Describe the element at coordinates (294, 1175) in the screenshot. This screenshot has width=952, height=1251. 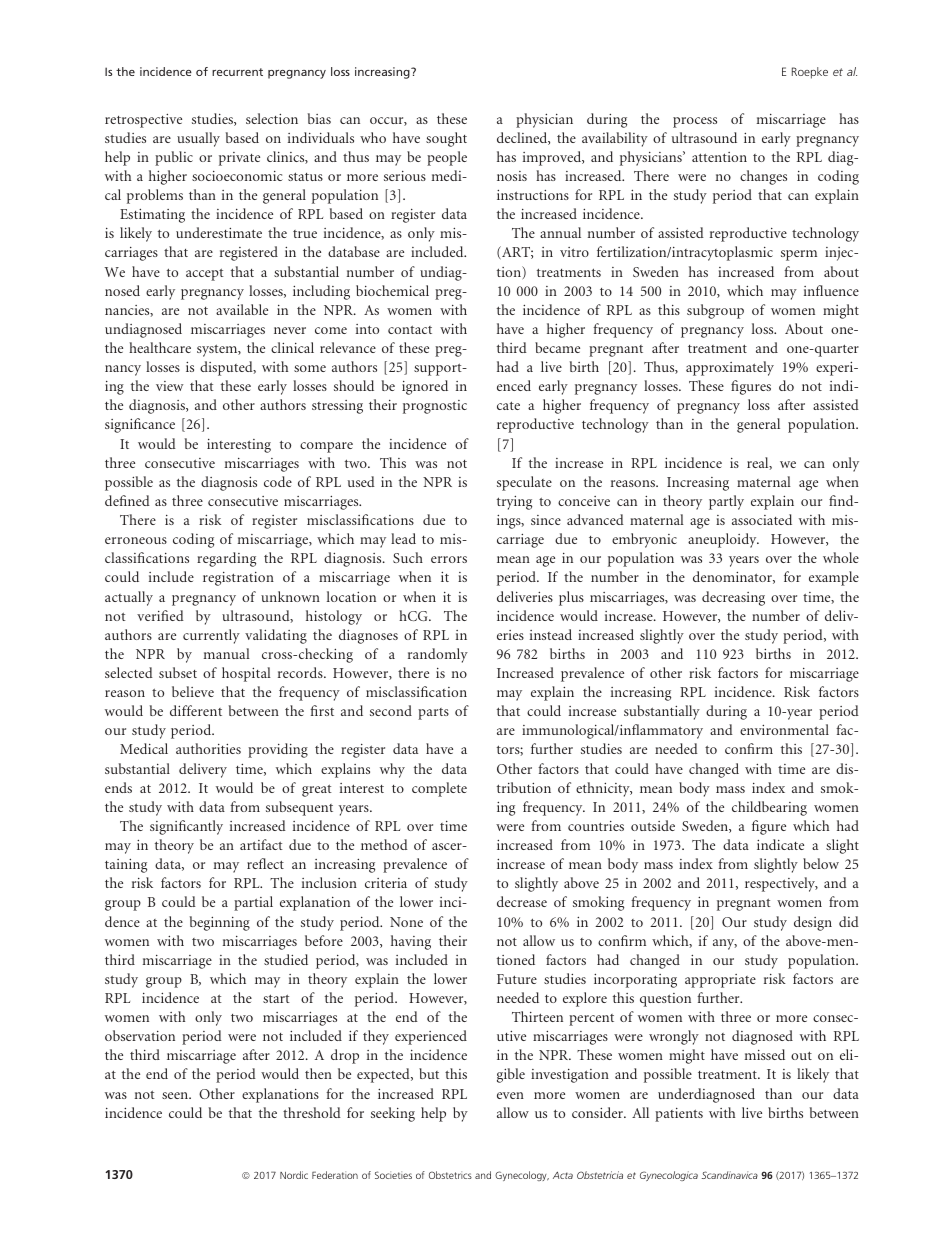
I see `Nordic` at that location.
